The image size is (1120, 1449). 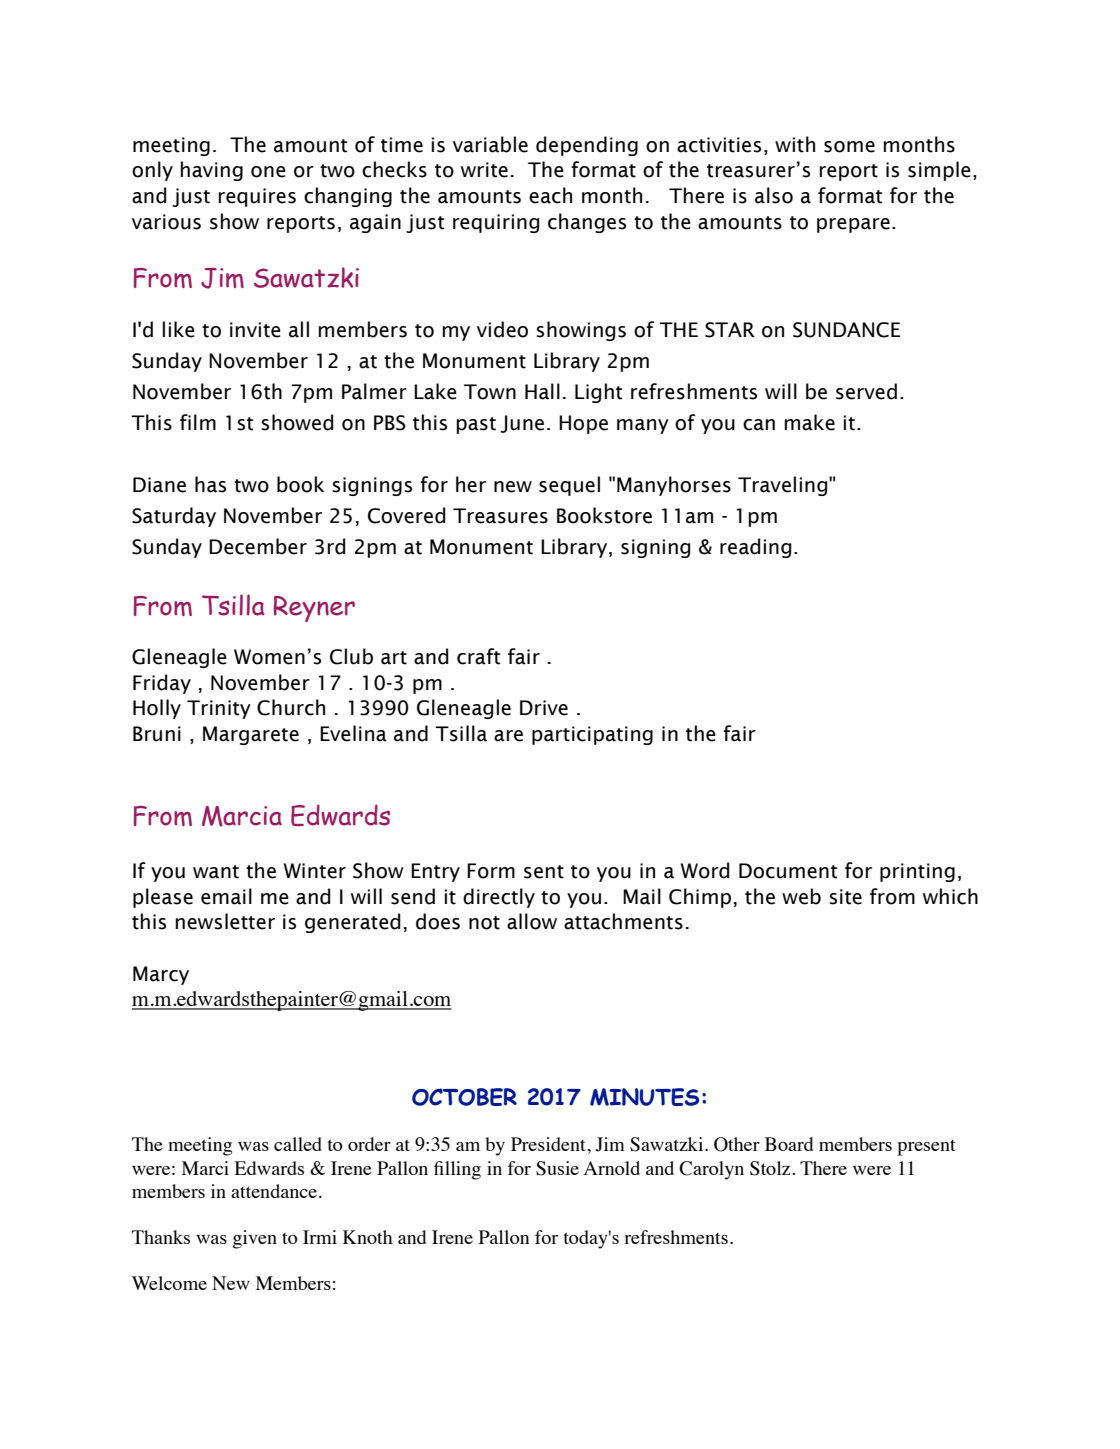 What do you see at coordinates (522, 424) in the screenshot?
I see `June` at bounding box center [522, 424].
